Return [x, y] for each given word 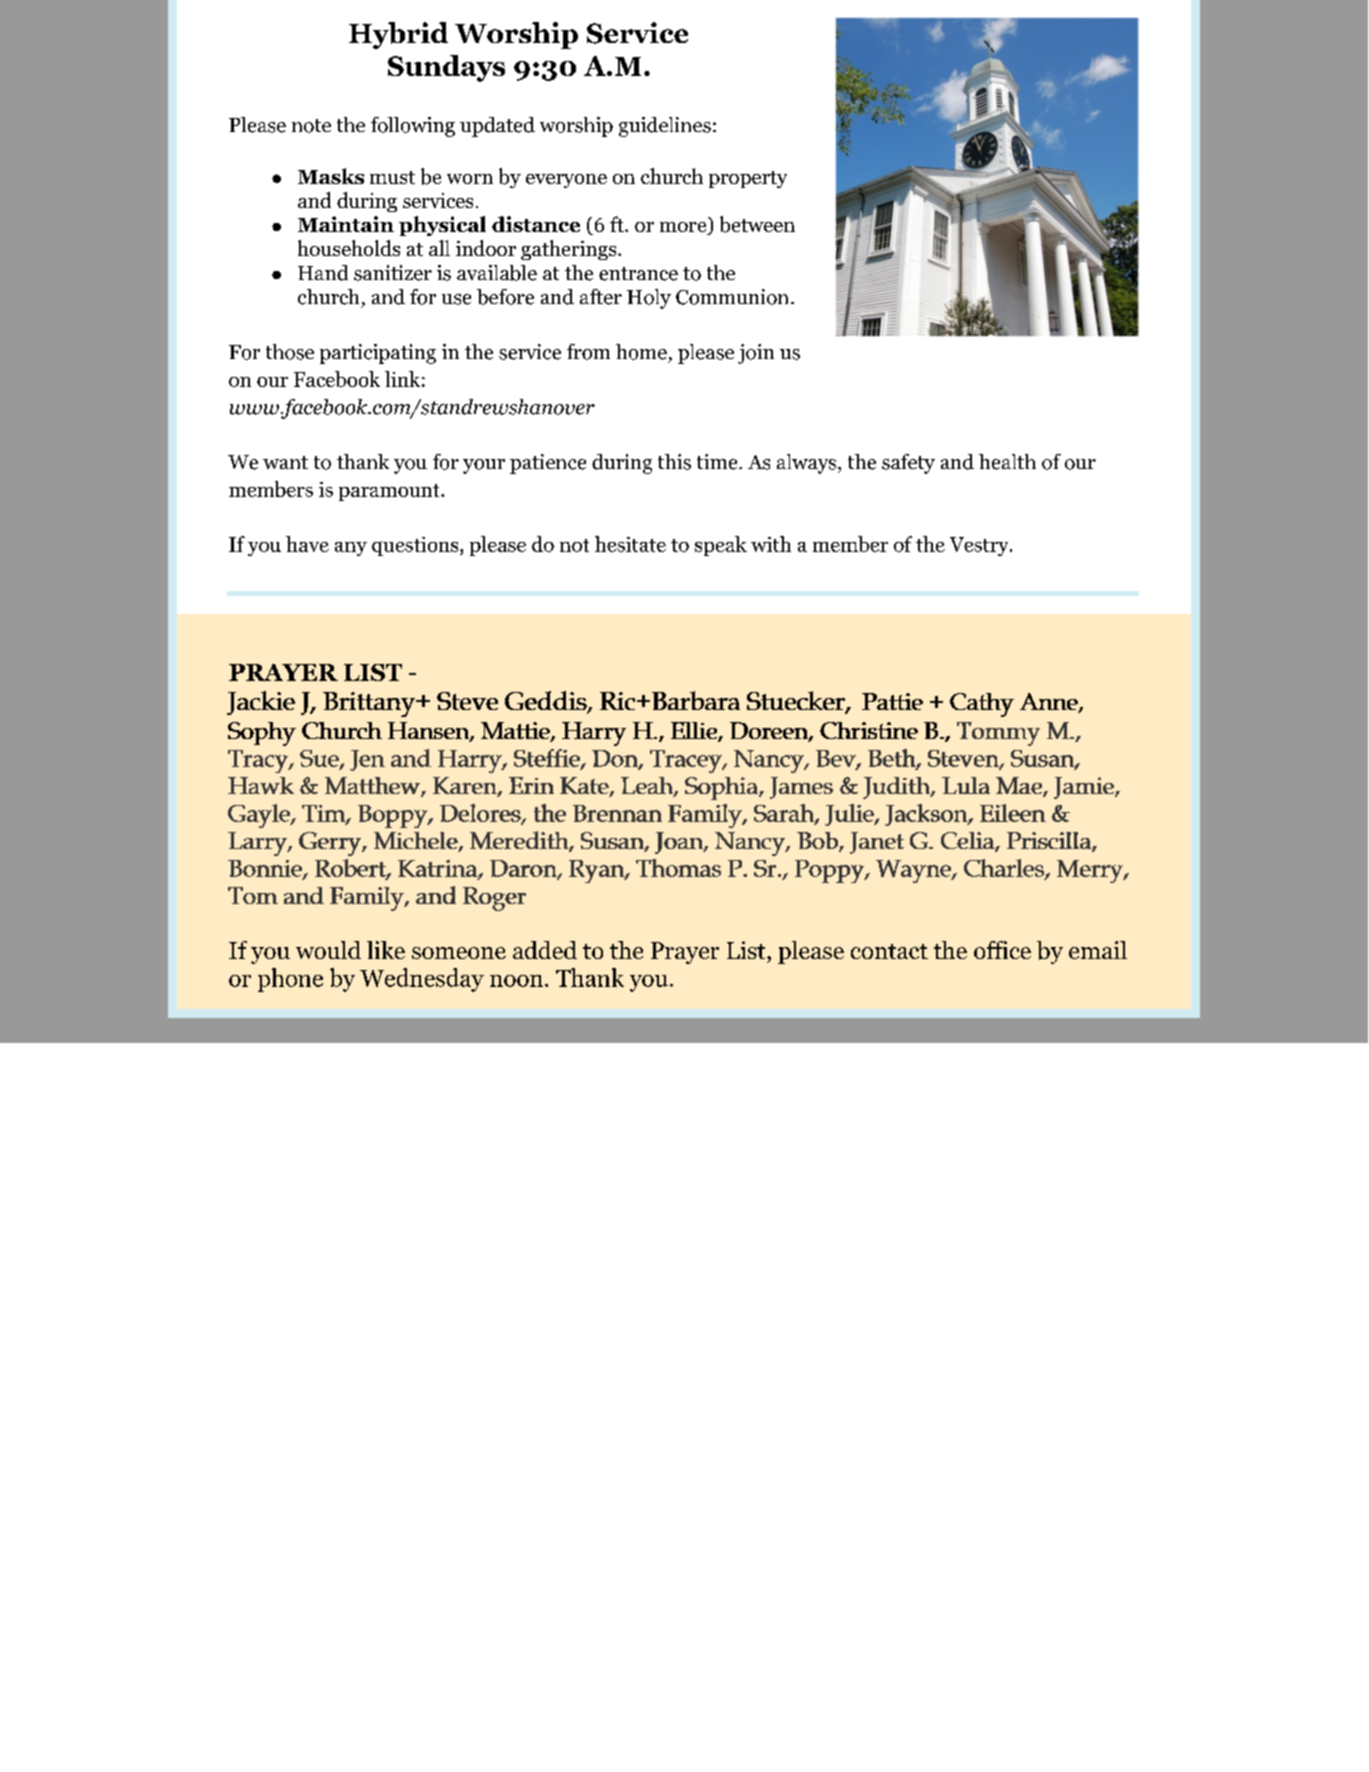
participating [378, 354]
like [386, 950]
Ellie [695, 732]
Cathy [982, 705]
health [1007, 462]
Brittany [370, 704]
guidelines [665, 127]
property [748, 179]
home [641, 352]
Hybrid [398, 35]
